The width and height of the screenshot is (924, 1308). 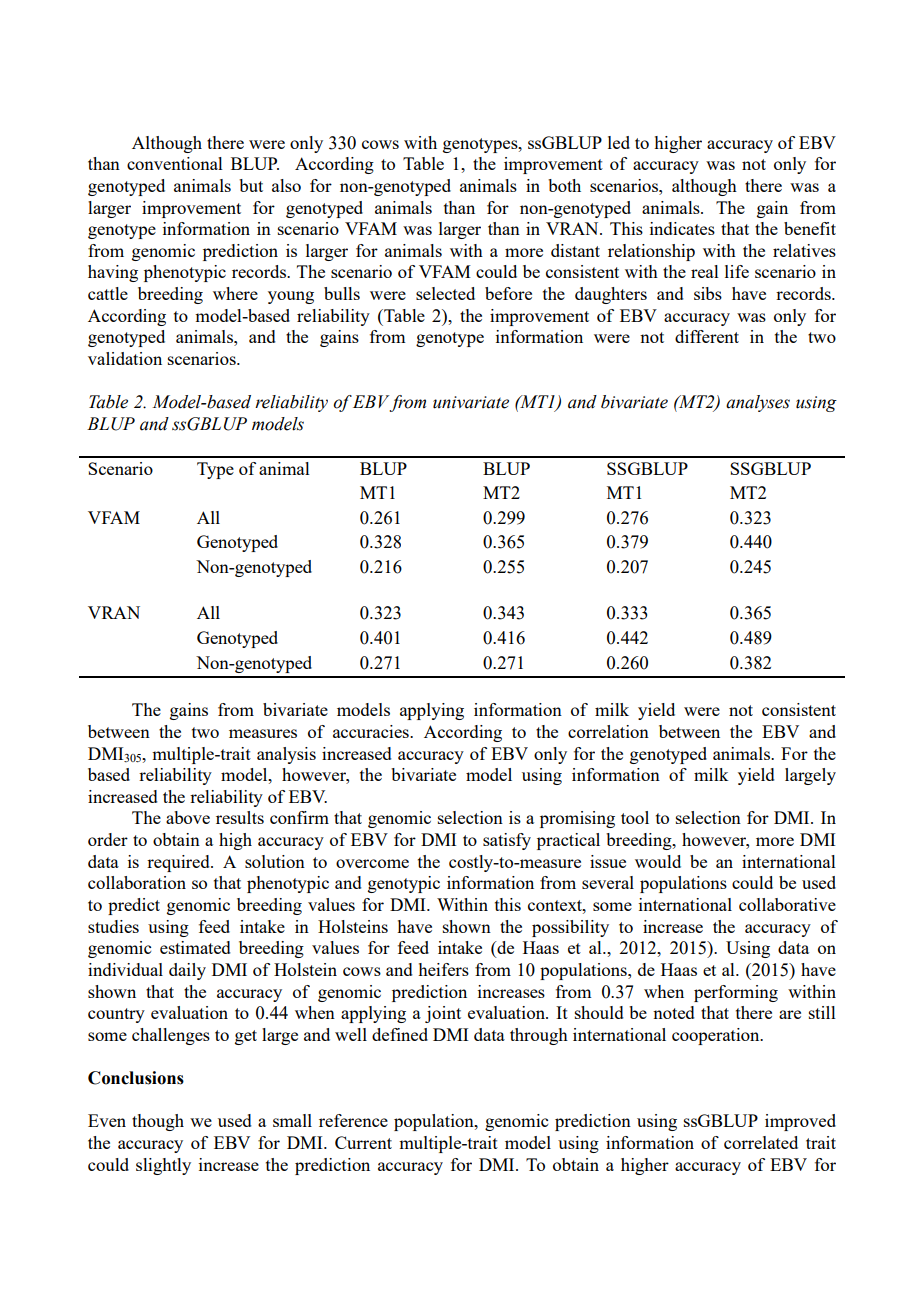 I want to click on correlation, so click(x=608, y=731).
